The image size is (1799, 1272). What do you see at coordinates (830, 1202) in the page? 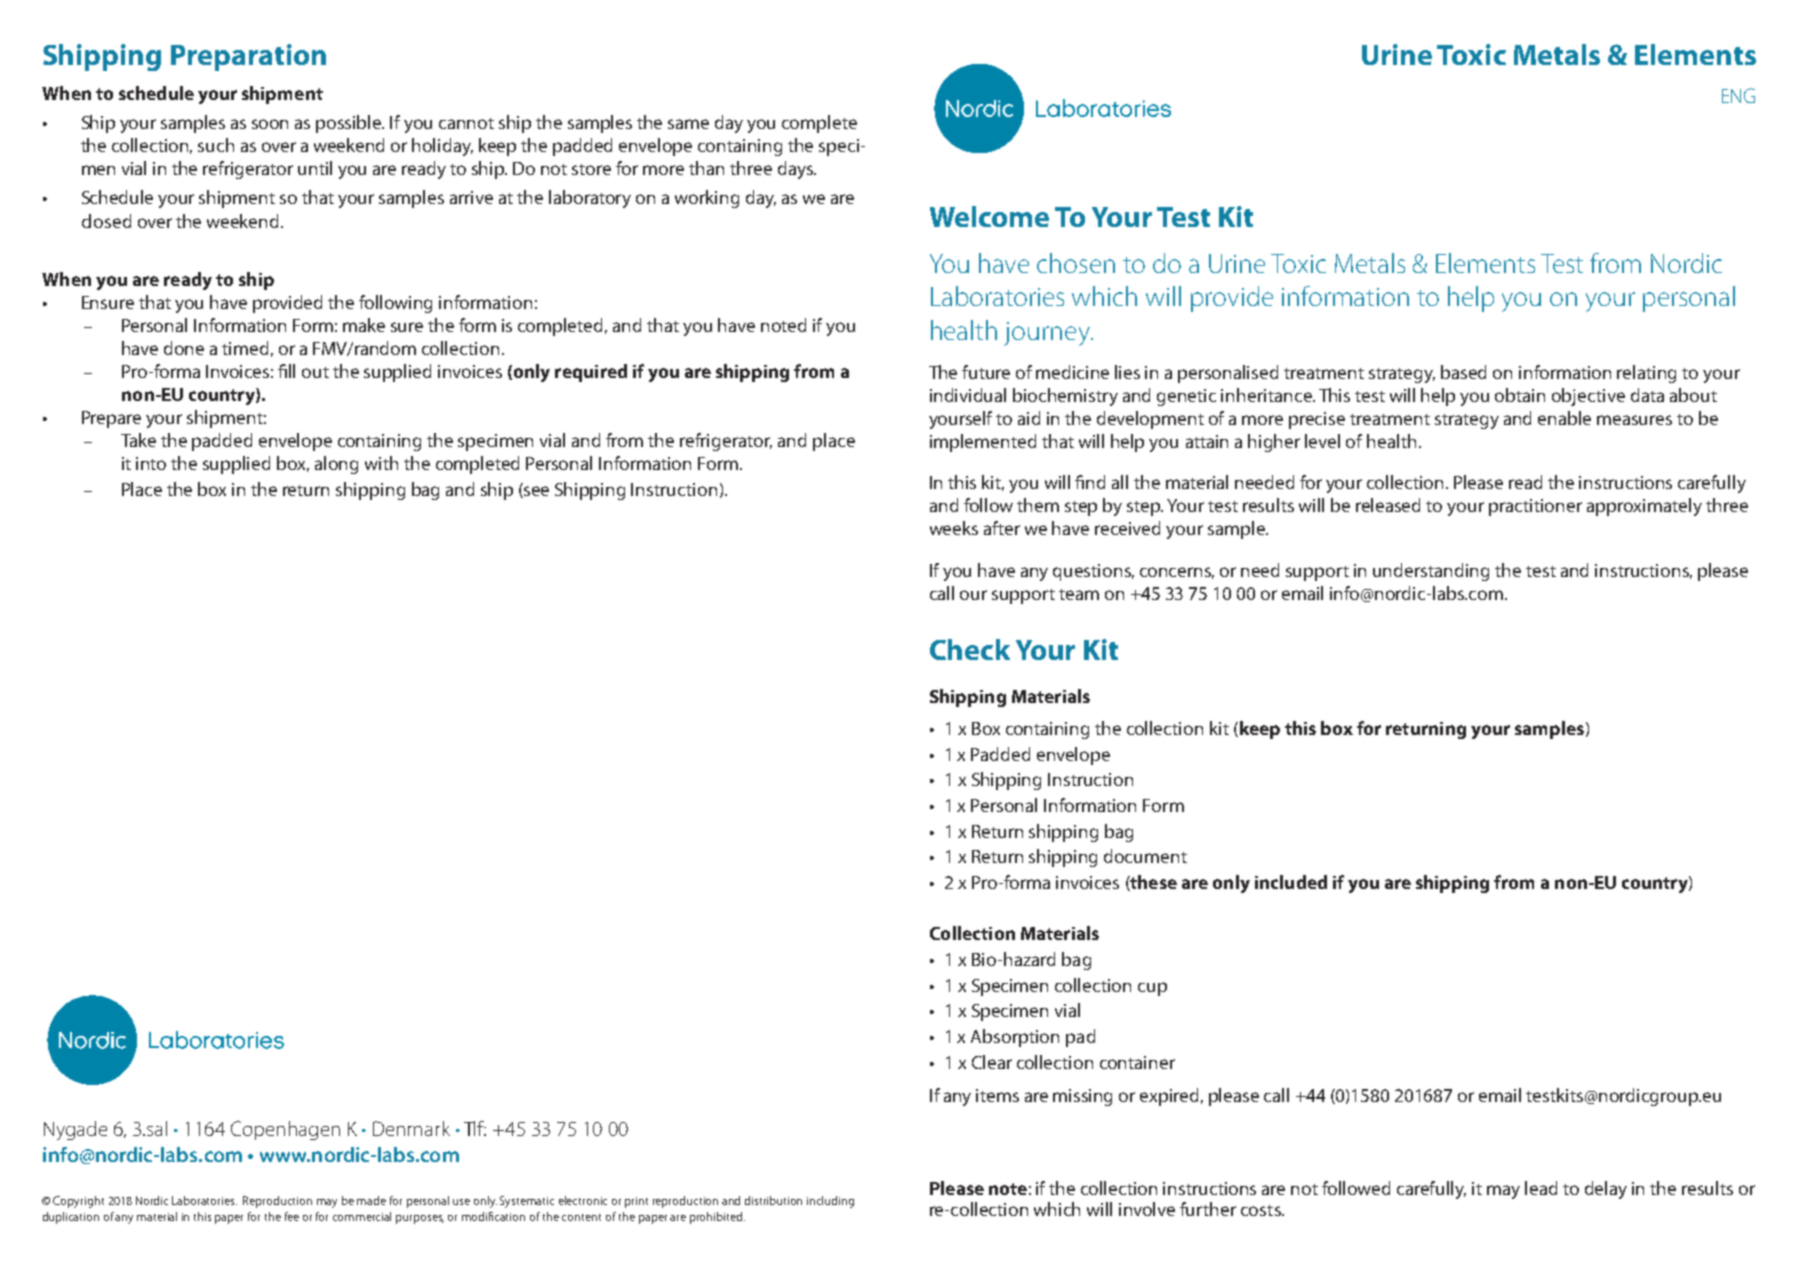
I see `including` at bounding box center [830, 1202].
